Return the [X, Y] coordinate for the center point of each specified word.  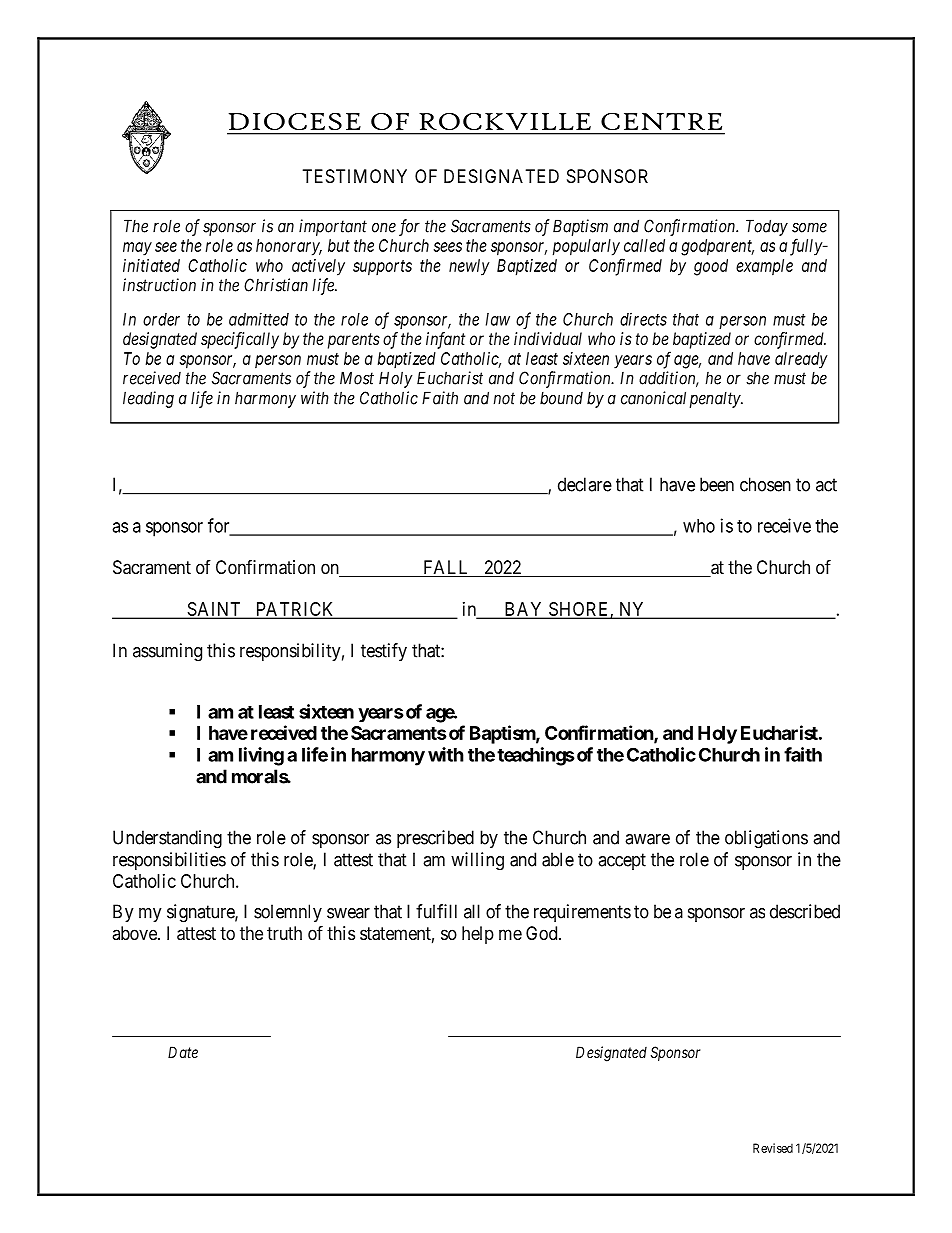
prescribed [435, 839]
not [504, 398]
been [717, 484]
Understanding [167, 839]
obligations [766, 839]
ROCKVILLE [505, 121]
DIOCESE [295, 121]
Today [767, 227]
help [478, 935]
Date [183, 1052]
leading [148, 399]
